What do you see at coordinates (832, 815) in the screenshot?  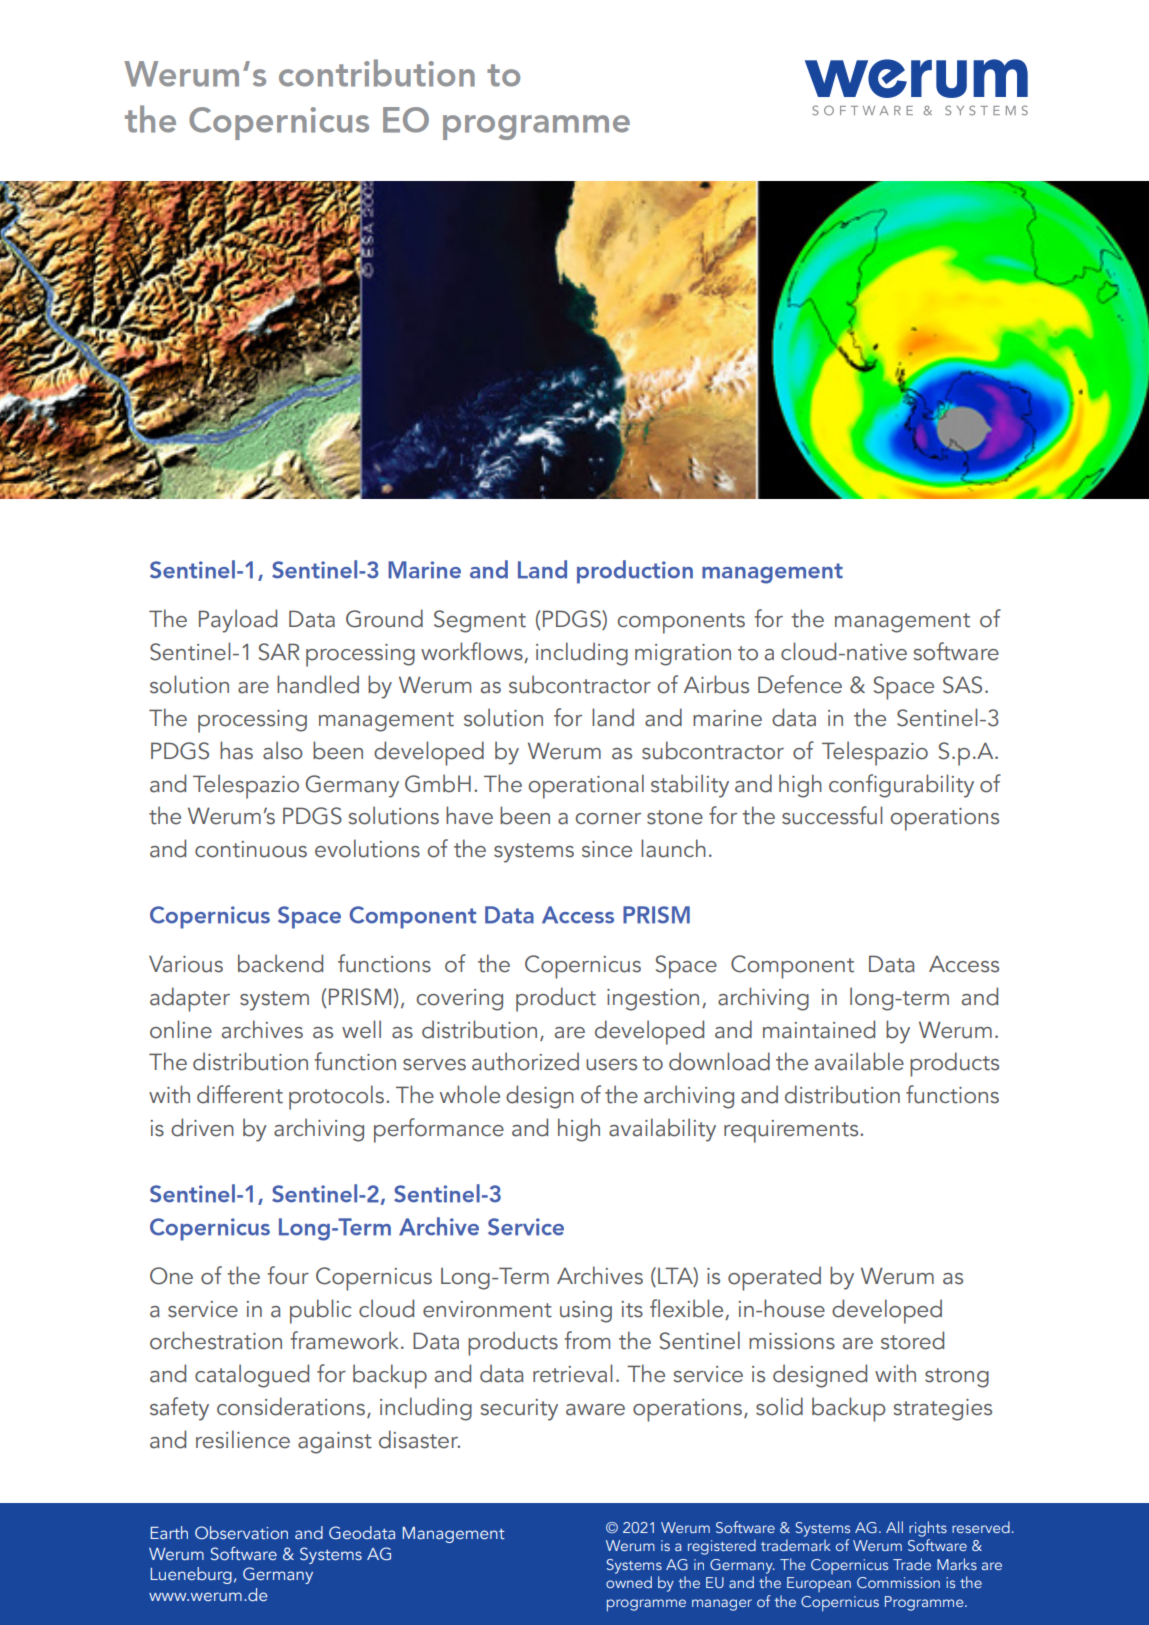 I see `successful` at bounding box center [832, 815].
